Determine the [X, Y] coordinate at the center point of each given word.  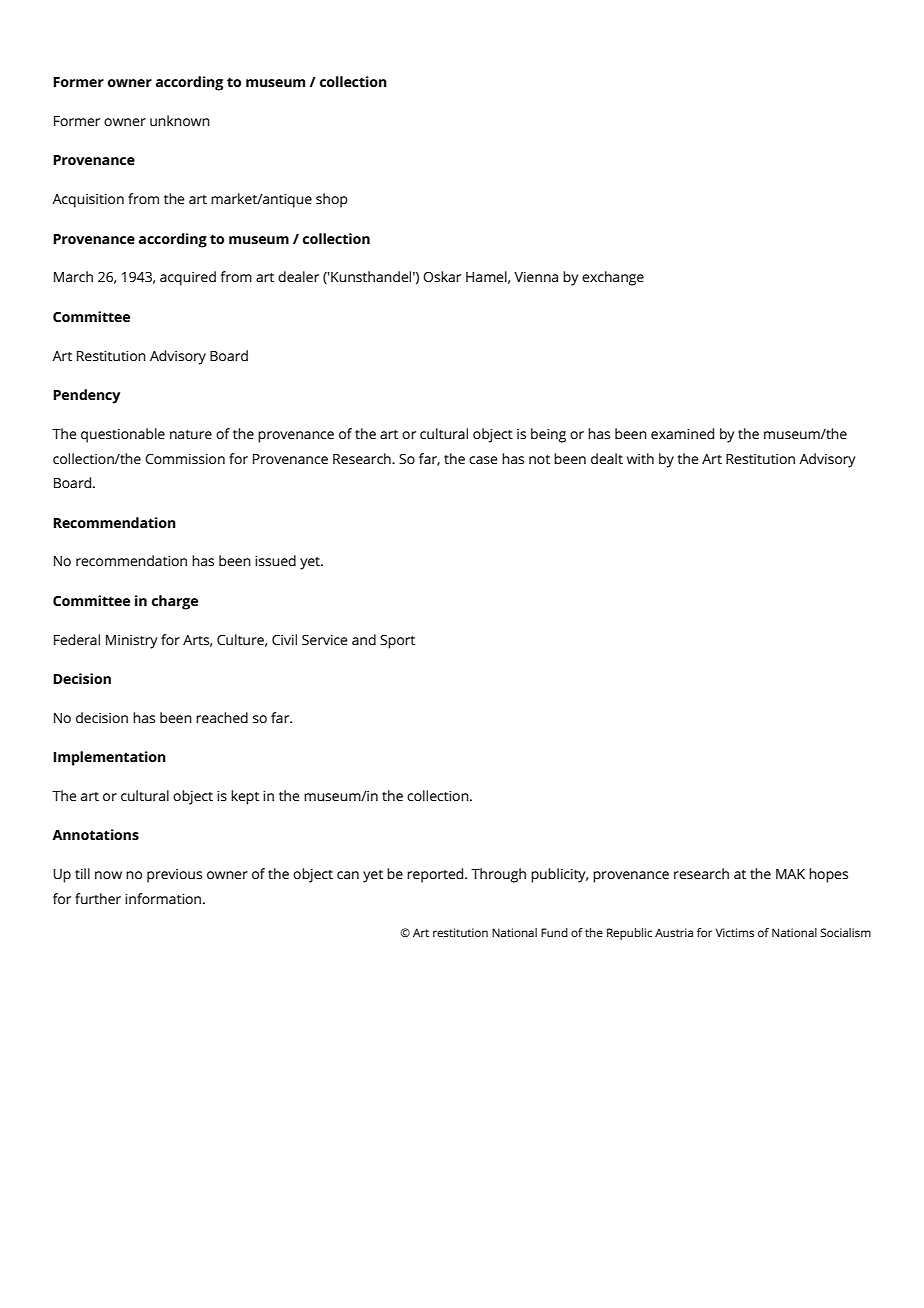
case [483, 460]
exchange [613, 278]
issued [275, 560]
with [640, 458]
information [164, 898]
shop [332, 200]
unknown [180, 120]
